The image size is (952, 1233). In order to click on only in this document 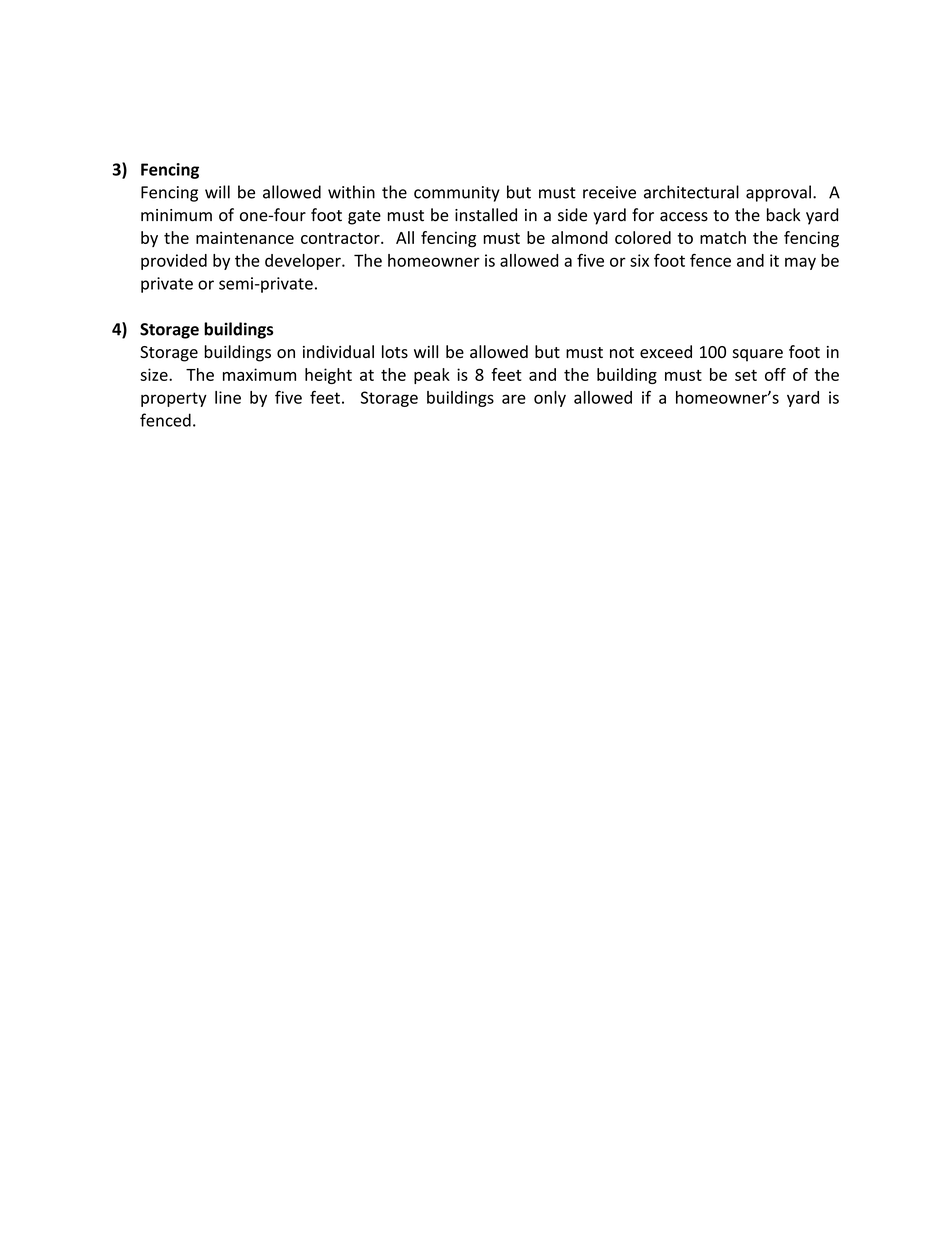, I will do `click(550, 399)`.
